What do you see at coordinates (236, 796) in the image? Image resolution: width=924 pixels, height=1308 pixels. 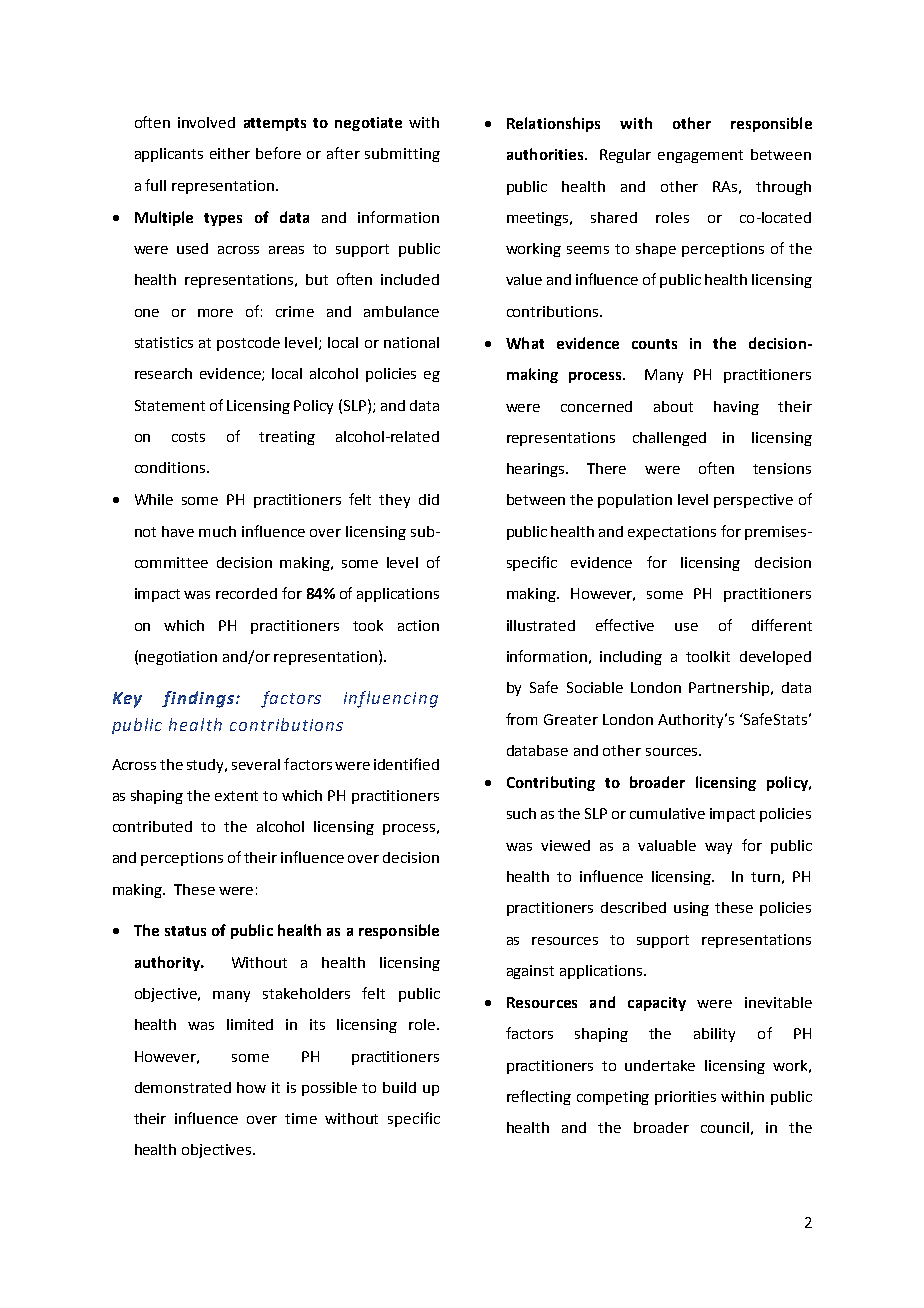 I see `extent` at bounding box center [236, 796].
